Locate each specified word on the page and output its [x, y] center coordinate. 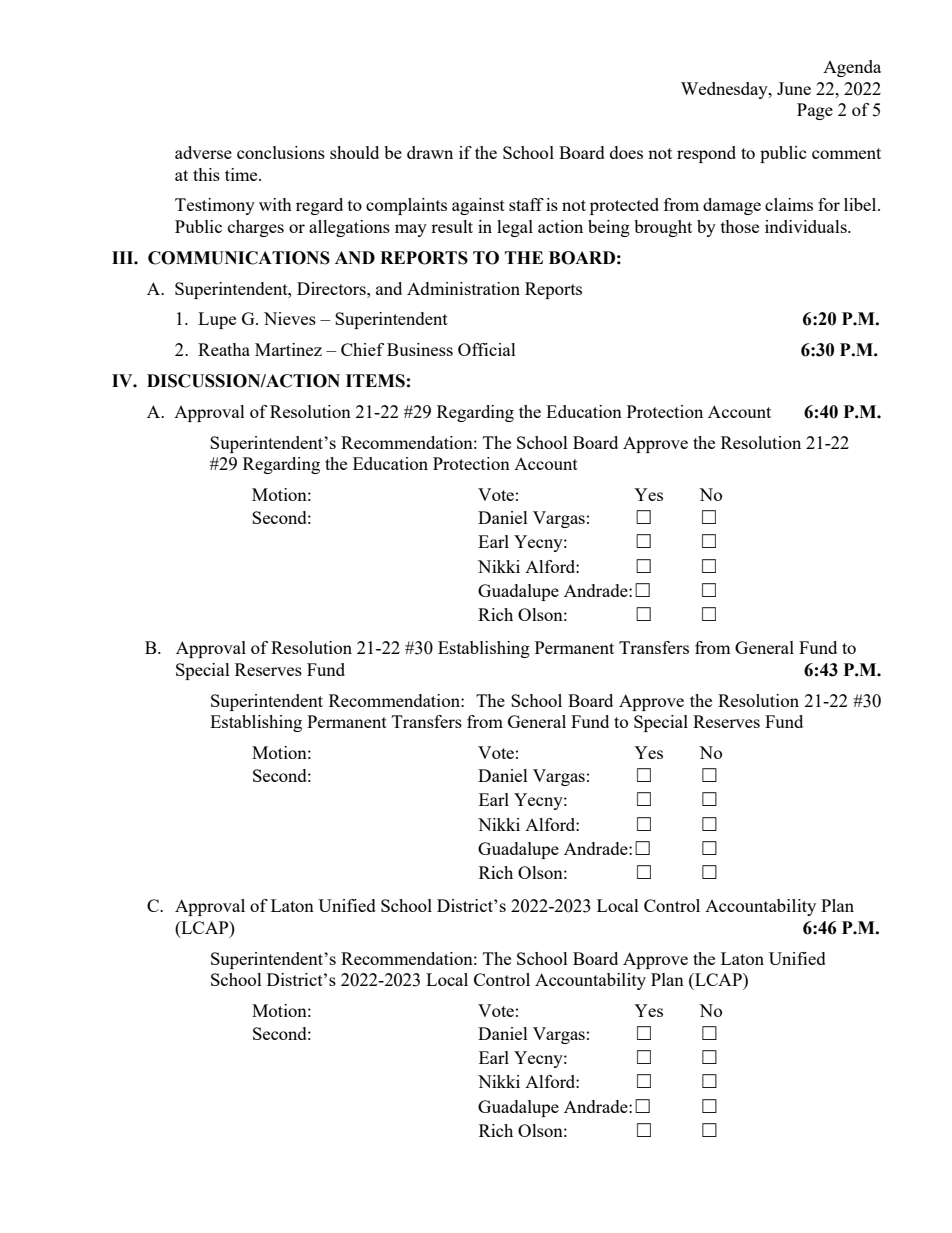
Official [487, 349]
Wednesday [725, 90]
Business [420, 349]
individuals [807, 226]
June [794, 88]
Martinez [288, 349]
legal [515, 228]
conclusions [281, 152]
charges [256, 228]
